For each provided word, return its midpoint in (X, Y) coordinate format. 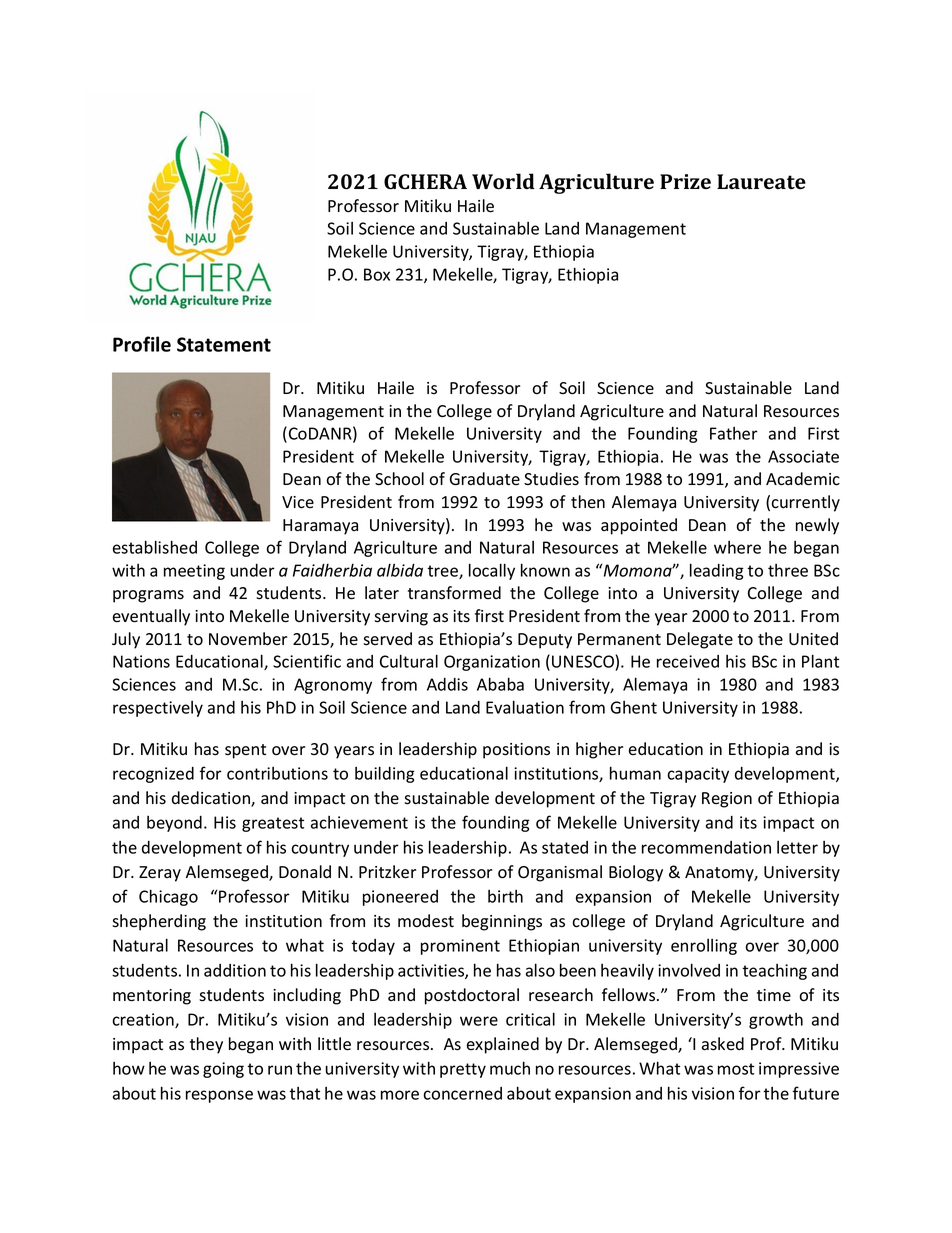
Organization (492, 663)
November (248, 639)
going (223, 1070)
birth (505, 896)
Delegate (700, 640)
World (503, 181)
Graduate (485, 479)
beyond (174, 824)
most (736, 1069)
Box (377, 274)
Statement (224, 344)
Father (734, 433)
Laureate (761, 181)
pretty (463, 1070)
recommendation (706, 847)
